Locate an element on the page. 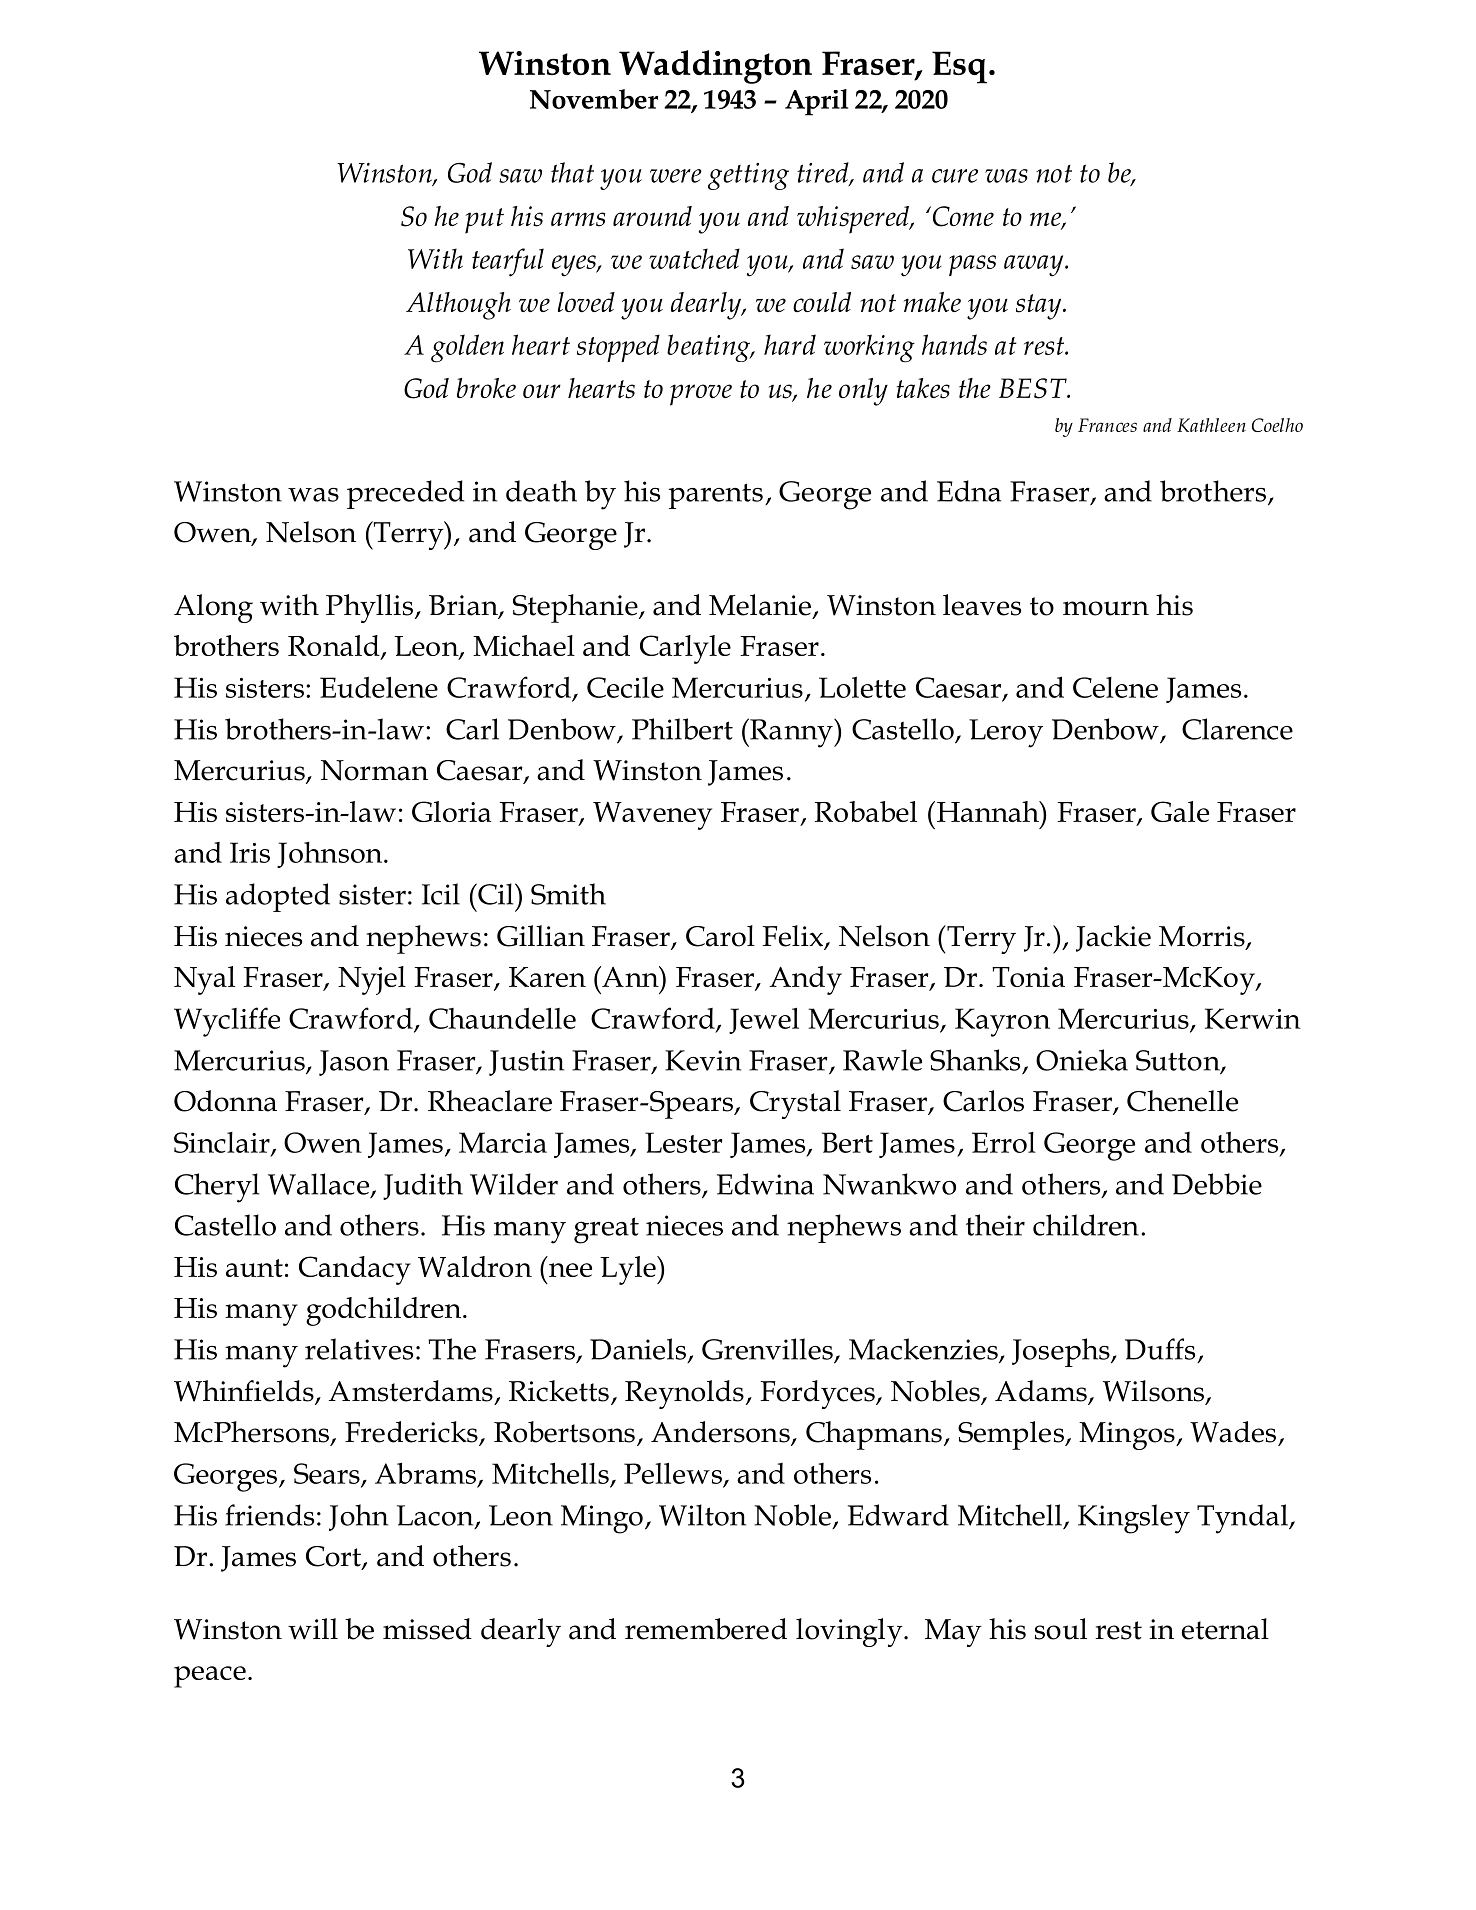 Image resolution: width=1476 pixels, height=1910 pixels. put is located at coordinates (484, 221).
